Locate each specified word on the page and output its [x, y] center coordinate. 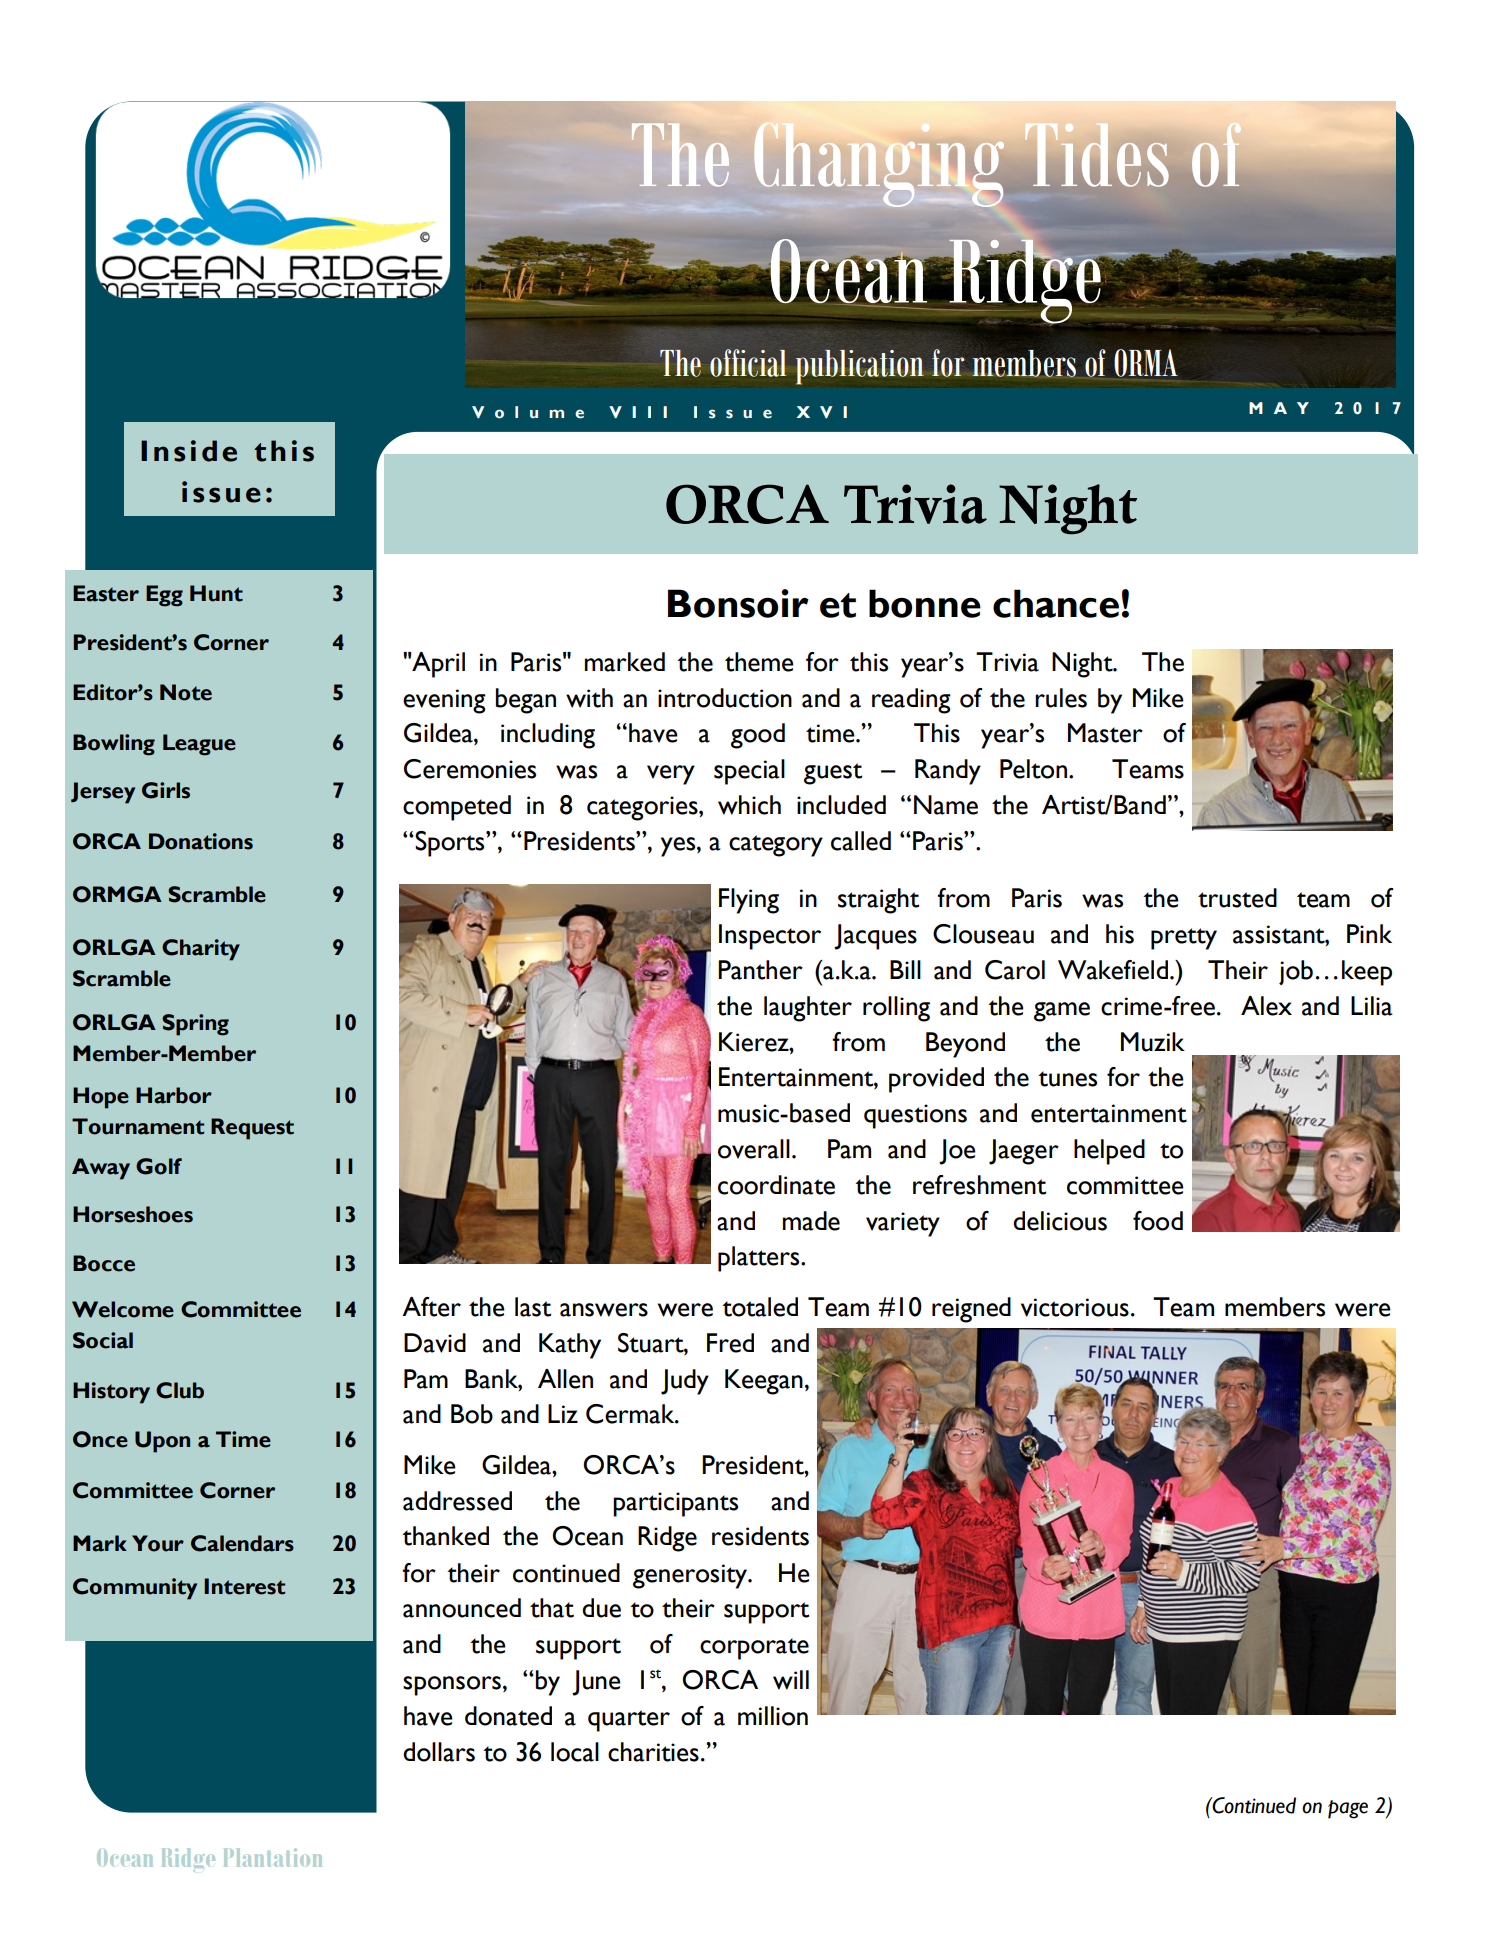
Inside [189, 451]
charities [653, 1752]
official [748, 363]
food [1158, 1221]
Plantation [273, 1857]
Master [1105, 733]
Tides [1096, 154]
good [758, 736]
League [199, 745]
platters [760, 1259]
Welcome [123, 1309]
